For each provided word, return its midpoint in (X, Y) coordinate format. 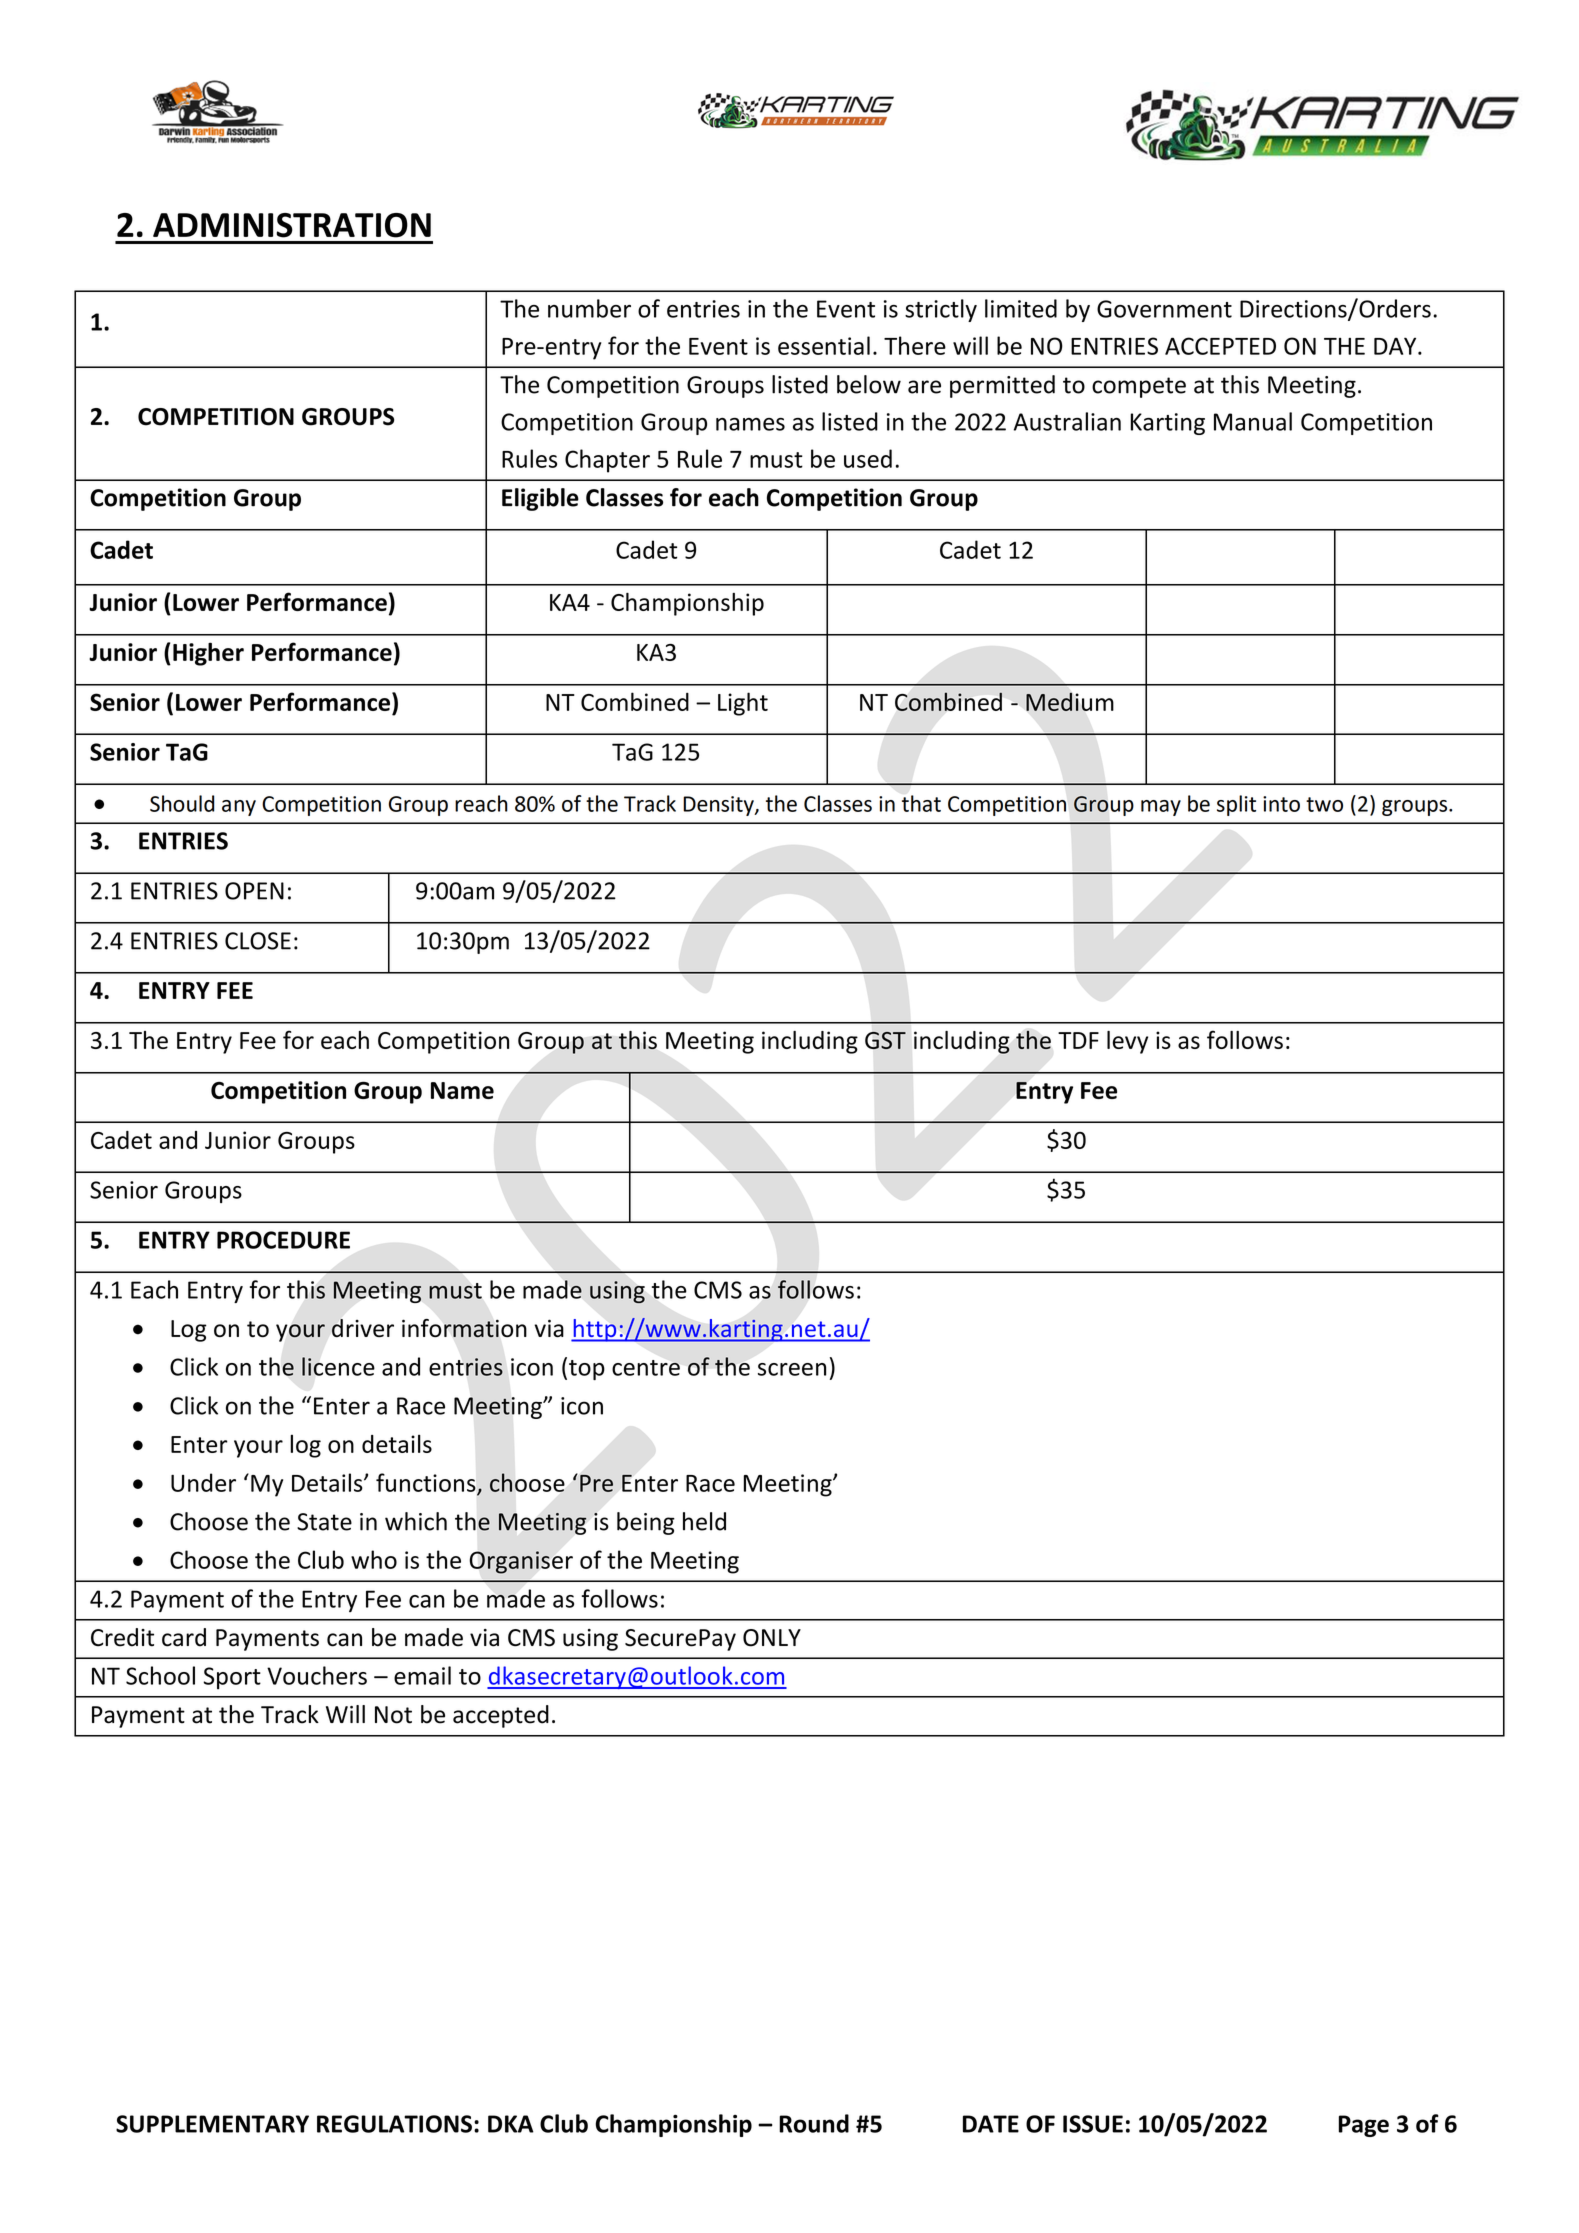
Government (1164, 309)
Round (814, 2123)
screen (792, 1369)
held (704, 1521)
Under (203, 1482)
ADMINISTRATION (292, 225)
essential (824, 345)
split (1236, 805)
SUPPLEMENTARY (212, 2124)
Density (719, 806)
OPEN (254, 891)
